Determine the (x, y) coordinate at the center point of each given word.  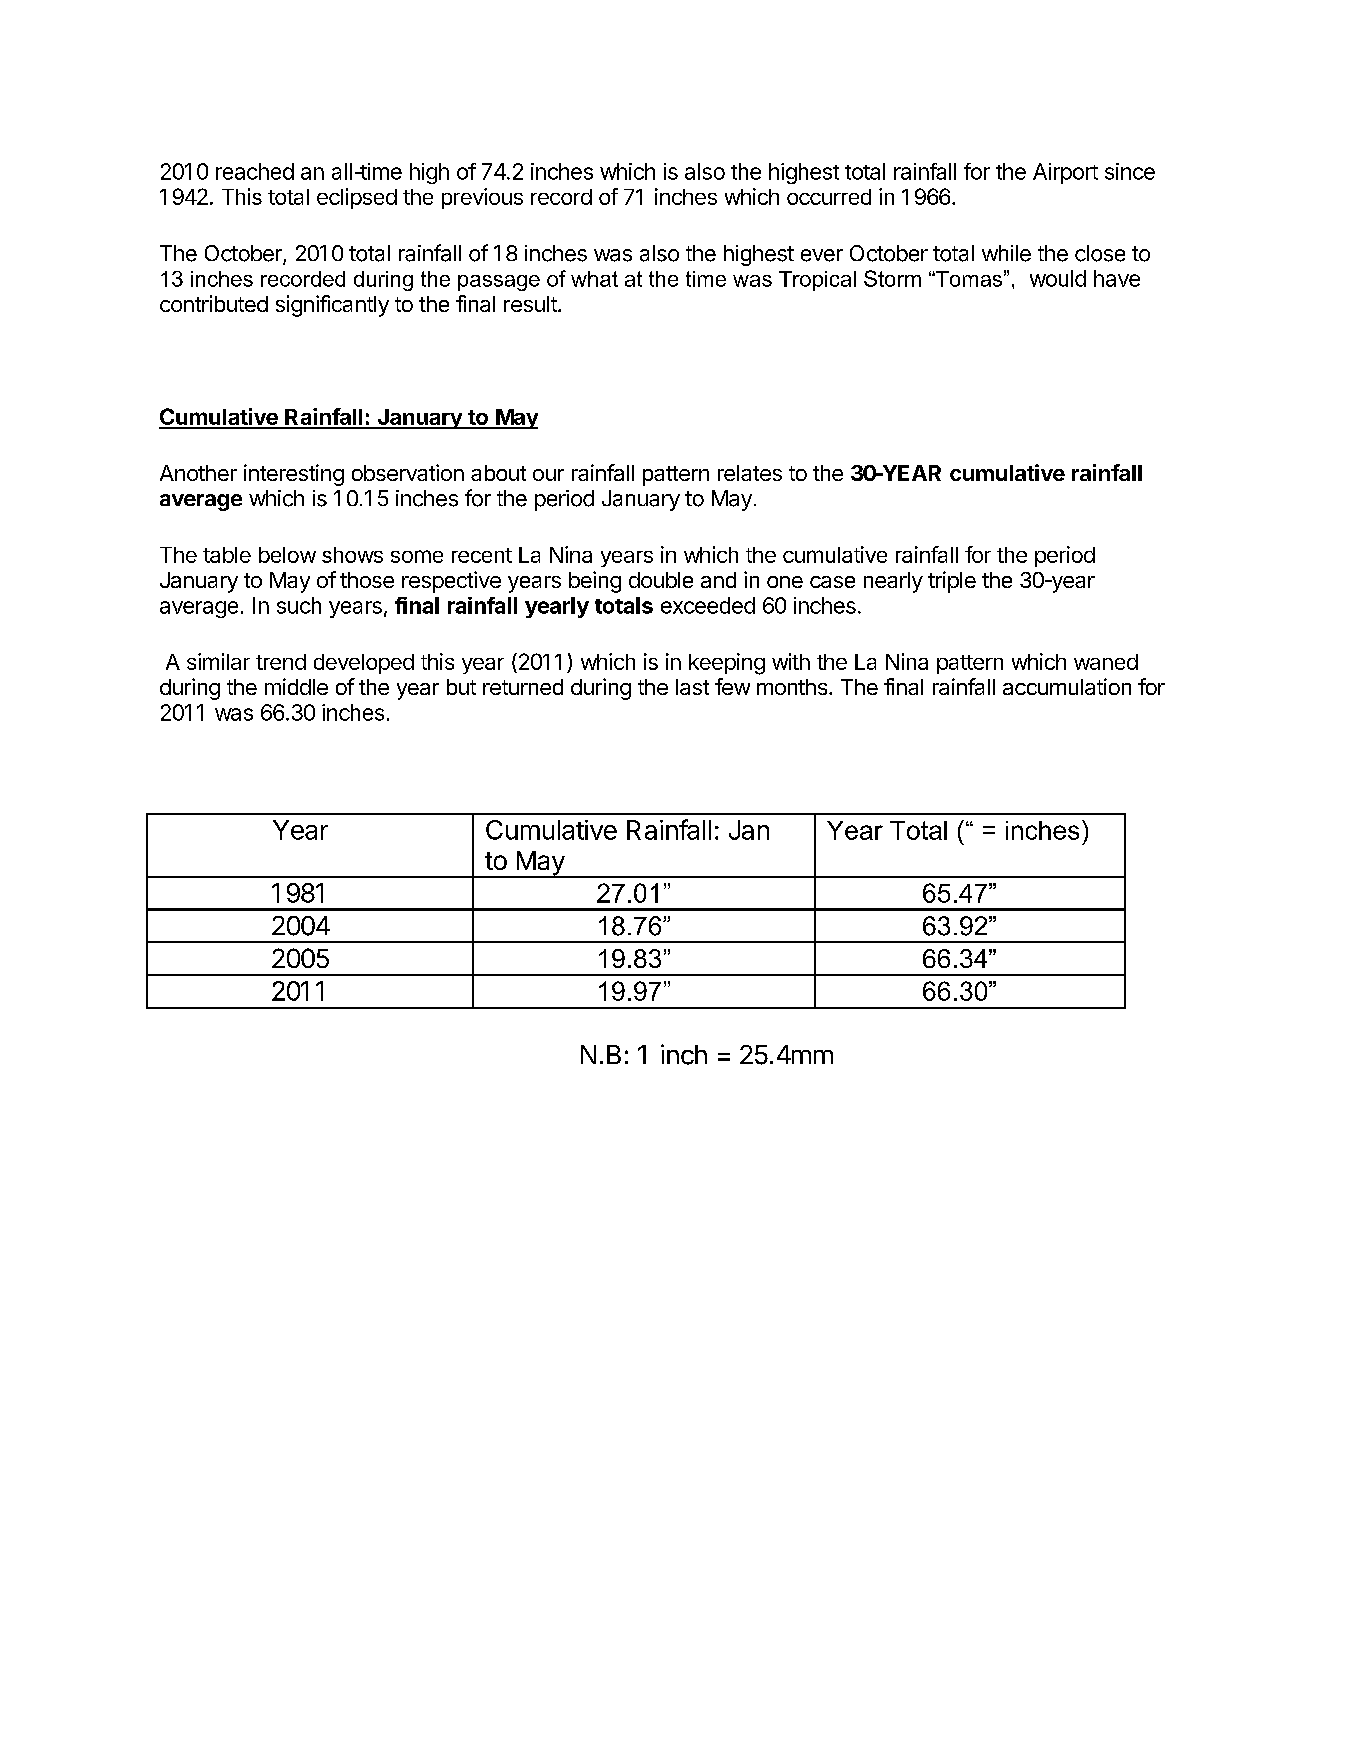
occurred (829, 197)
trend (281, 662)
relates (750, 473)
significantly (332, 306)
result (531, 304)
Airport (1065, 173)
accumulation (1067, 686)
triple (952, 582)
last (692, 687)
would (1058, 278)
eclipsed (357, 198)
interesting (294, 475)
